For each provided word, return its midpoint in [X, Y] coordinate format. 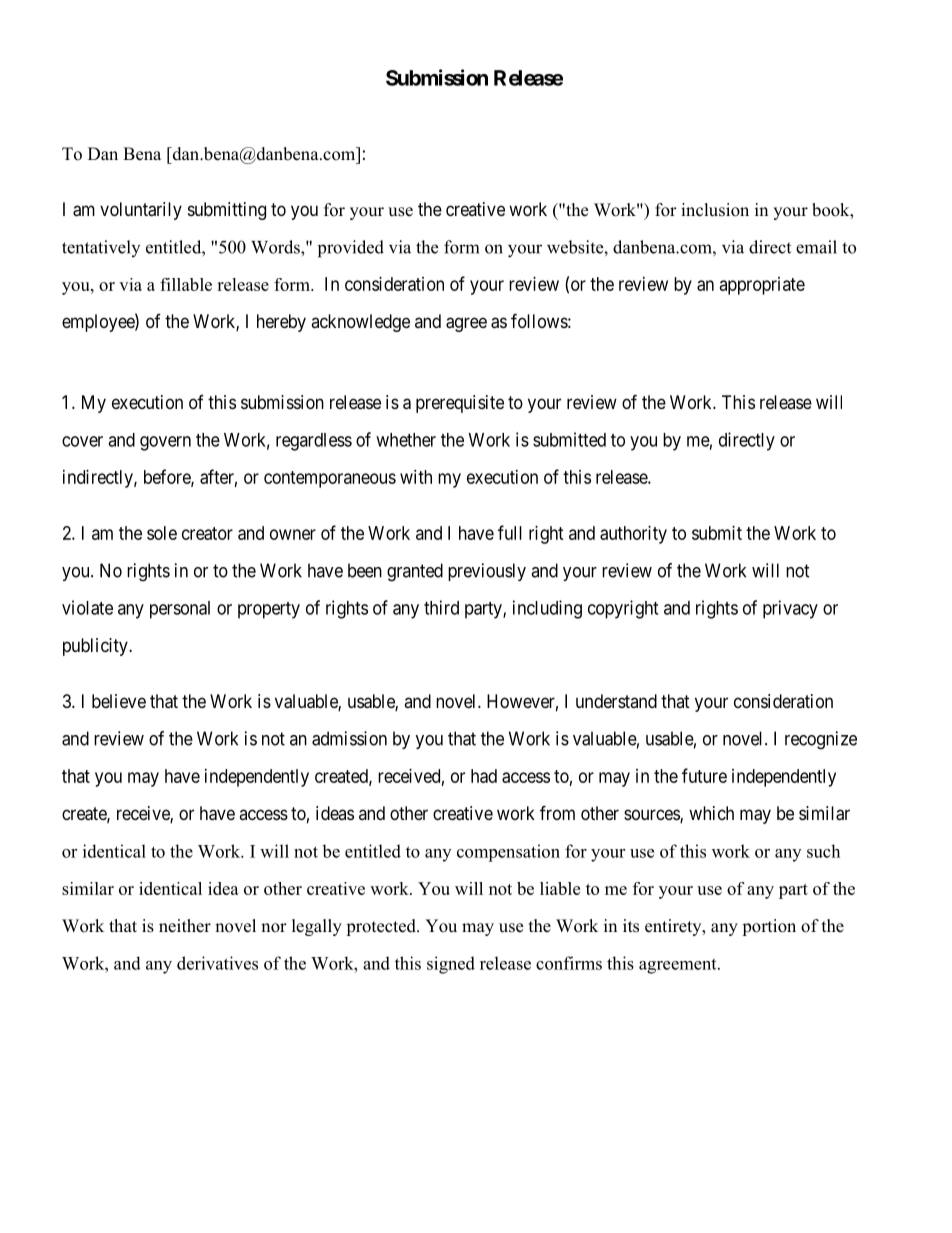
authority [633, 535]
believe [119, 701]
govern [165, 443]
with [416, 477]
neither [185, 926]
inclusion [715, 210]
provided [351, 249]
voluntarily [141, 211]
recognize [821, 740]
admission [349, 738]
